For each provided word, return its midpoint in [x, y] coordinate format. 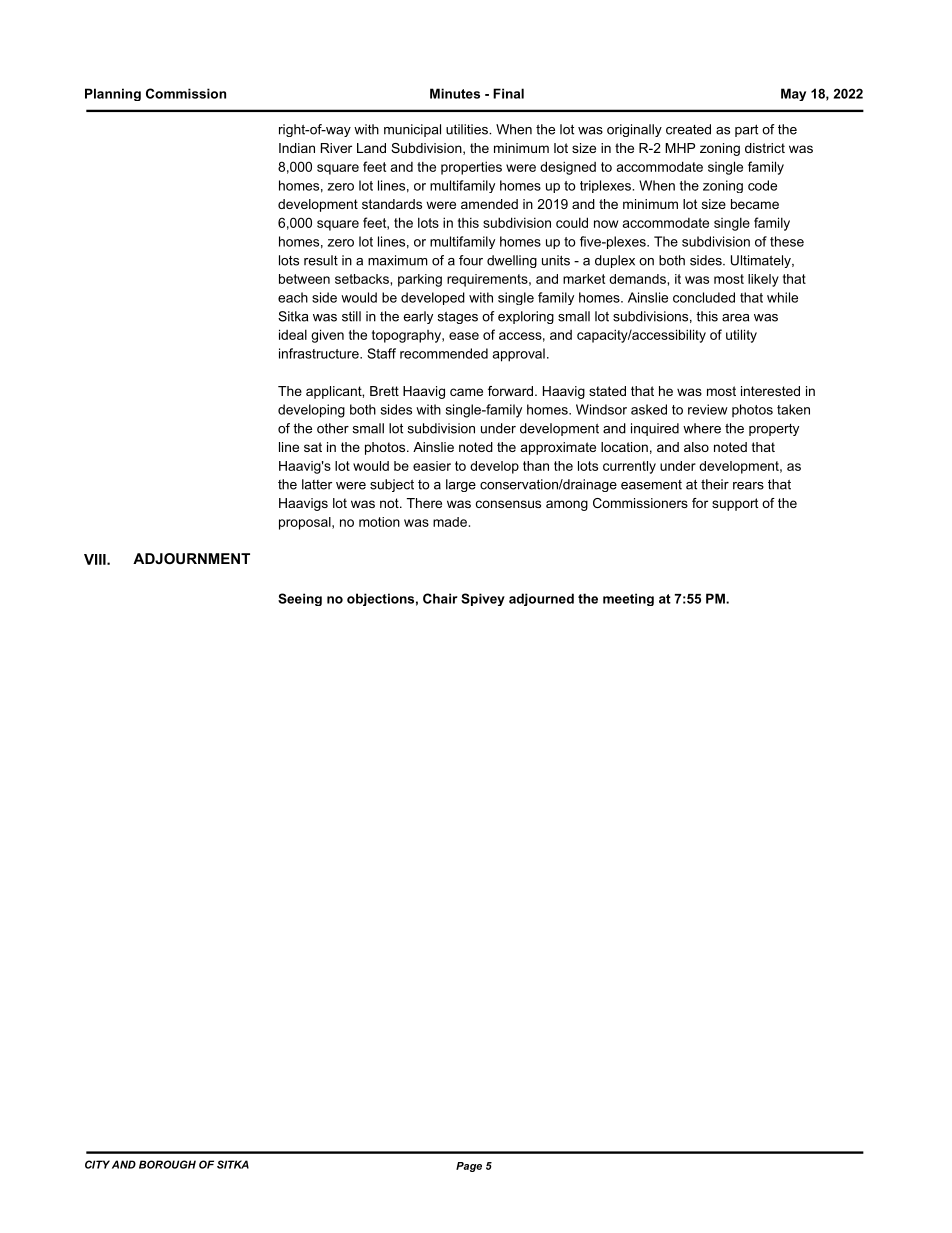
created [688, 129]
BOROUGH [167, 1164]
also [696, 447]
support [735, 504]
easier [432, 466]
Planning [113, 94]
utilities [468, 129]
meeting [628, 599]
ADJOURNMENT [191, 558]
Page [469, 1167]
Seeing [300, 599]
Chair [440, 598]
